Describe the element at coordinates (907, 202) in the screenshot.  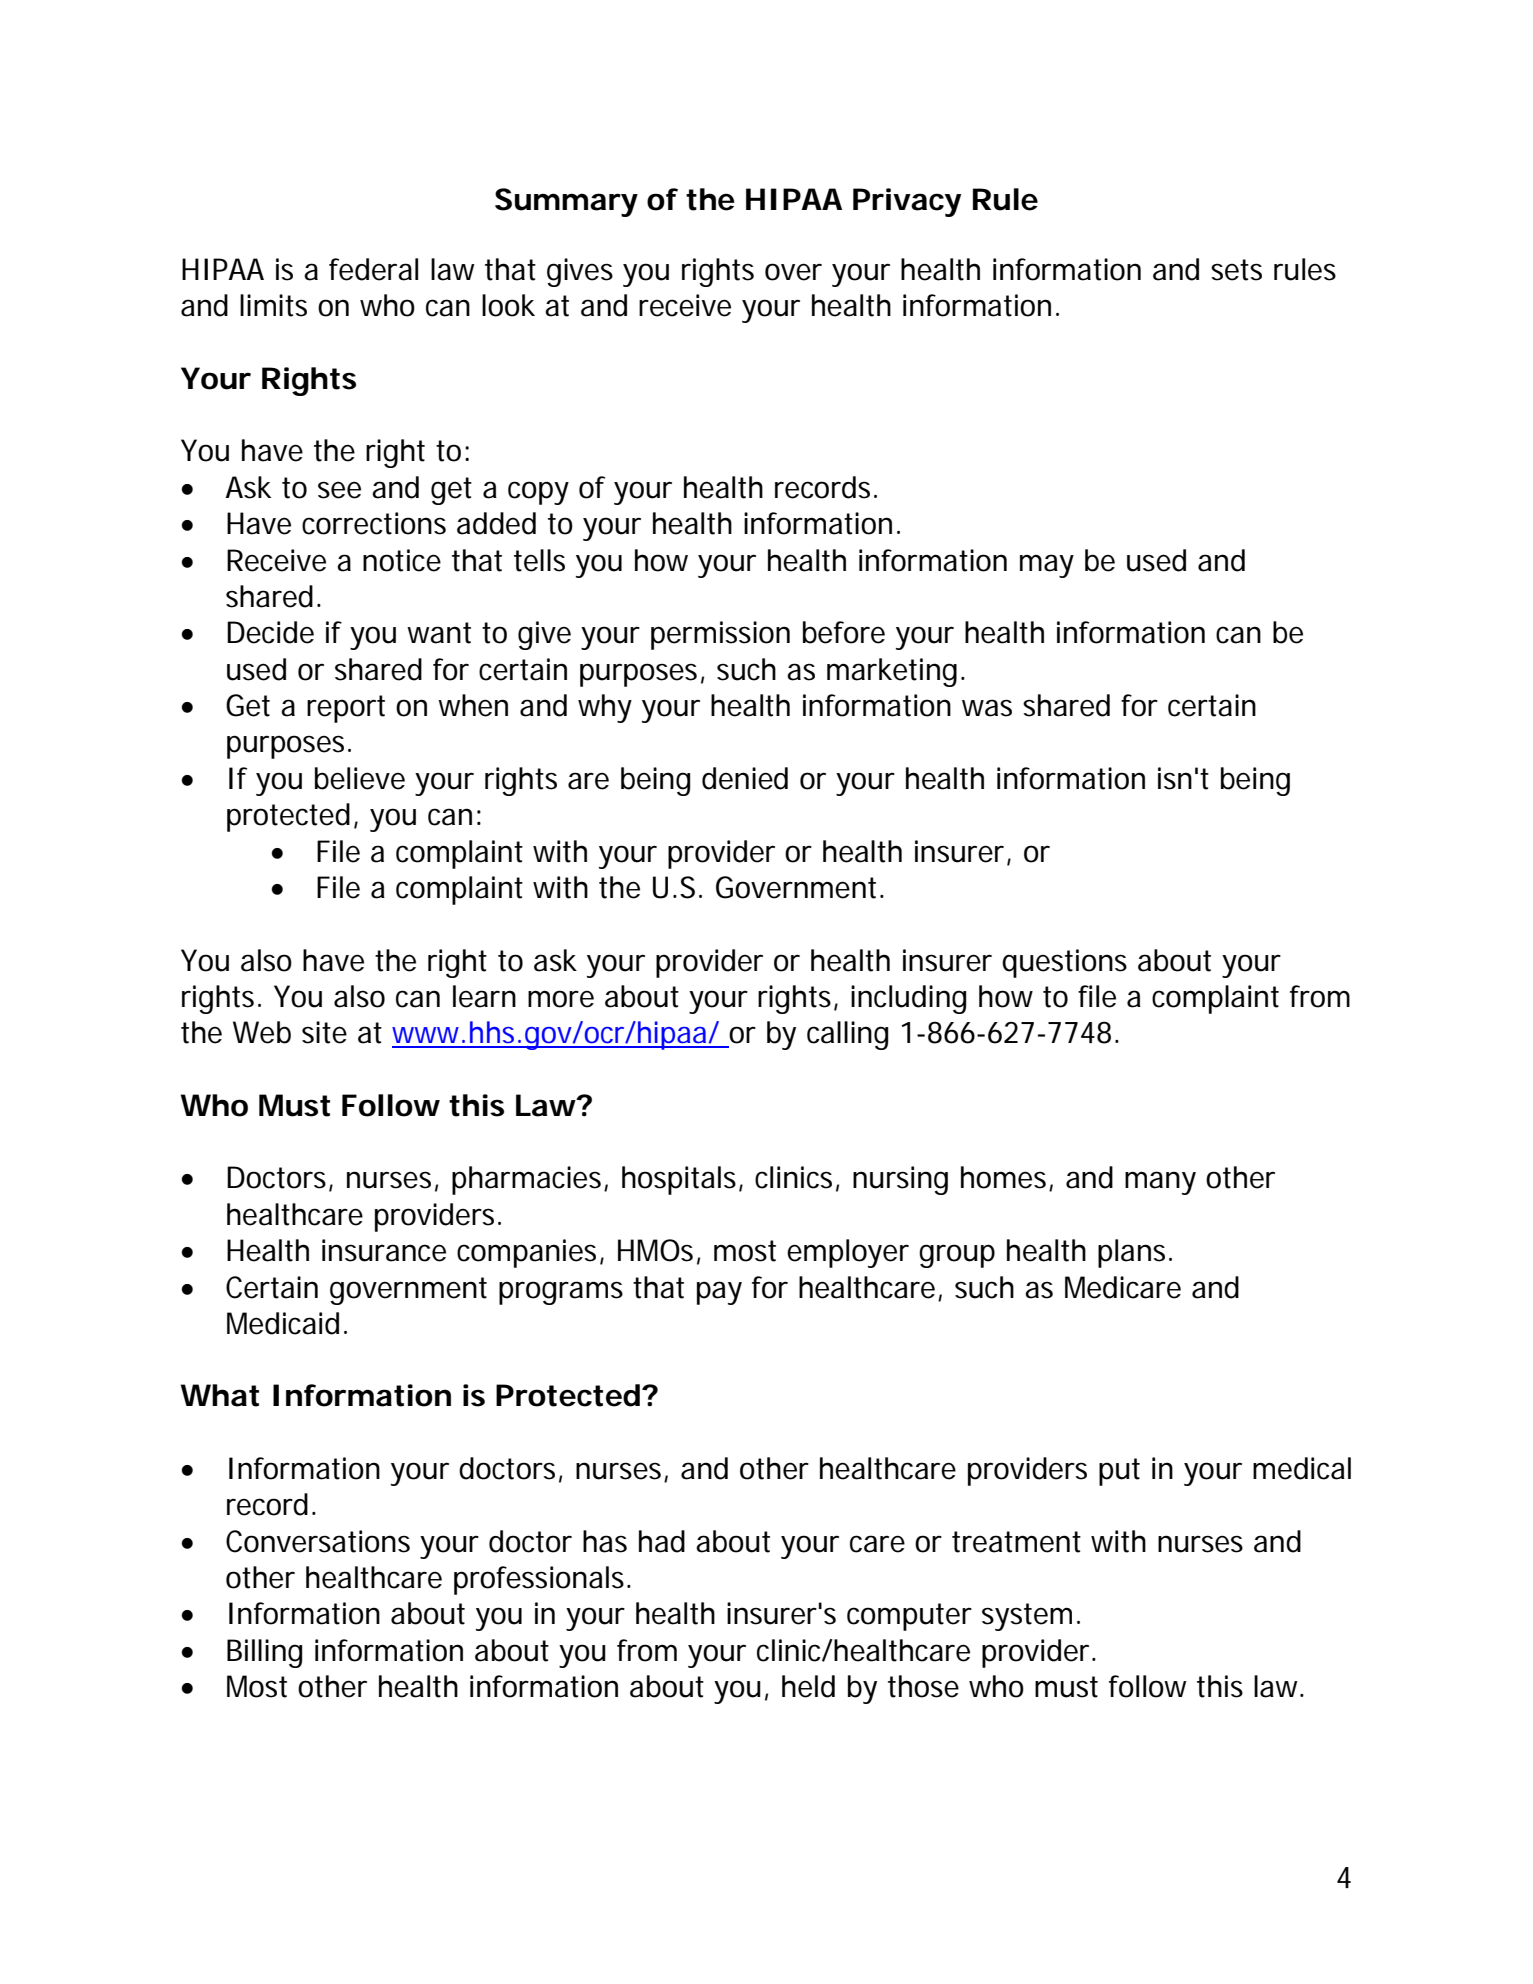
I see `Privacy` at that location.
